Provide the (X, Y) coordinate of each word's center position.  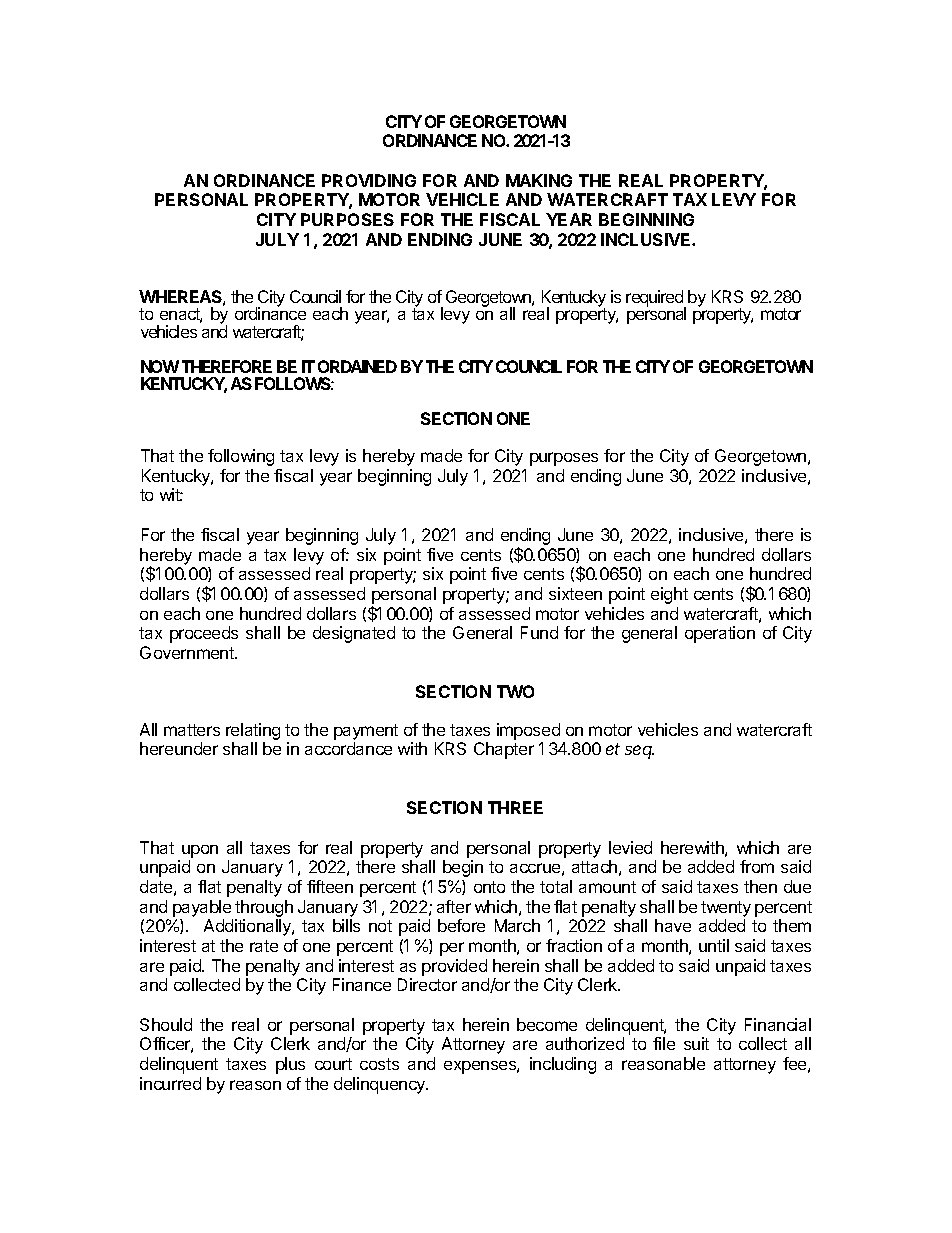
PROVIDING (369, 180)
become (547, 1024)
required (655, 299)
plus (290, 1065)
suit (696, 1043)
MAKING (539, 180)
